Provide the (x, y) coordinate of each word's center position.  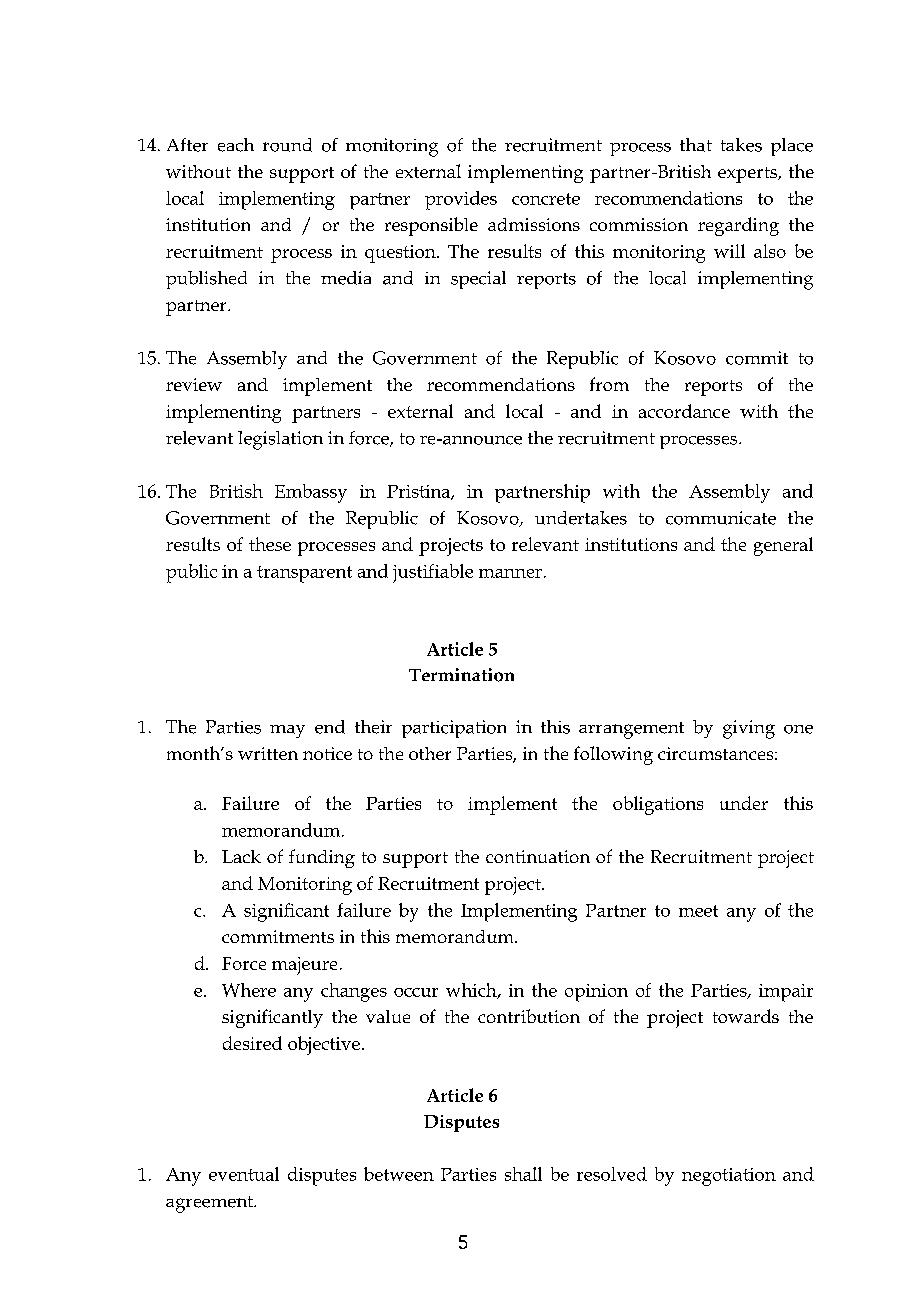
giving (749, 729)
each (236, 145)
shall (523, 1174)
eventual (244, 1174)
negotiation (729, 1177)
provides (461, 200)
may (287, 731)
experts (749, 175)
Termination (461, 675)
